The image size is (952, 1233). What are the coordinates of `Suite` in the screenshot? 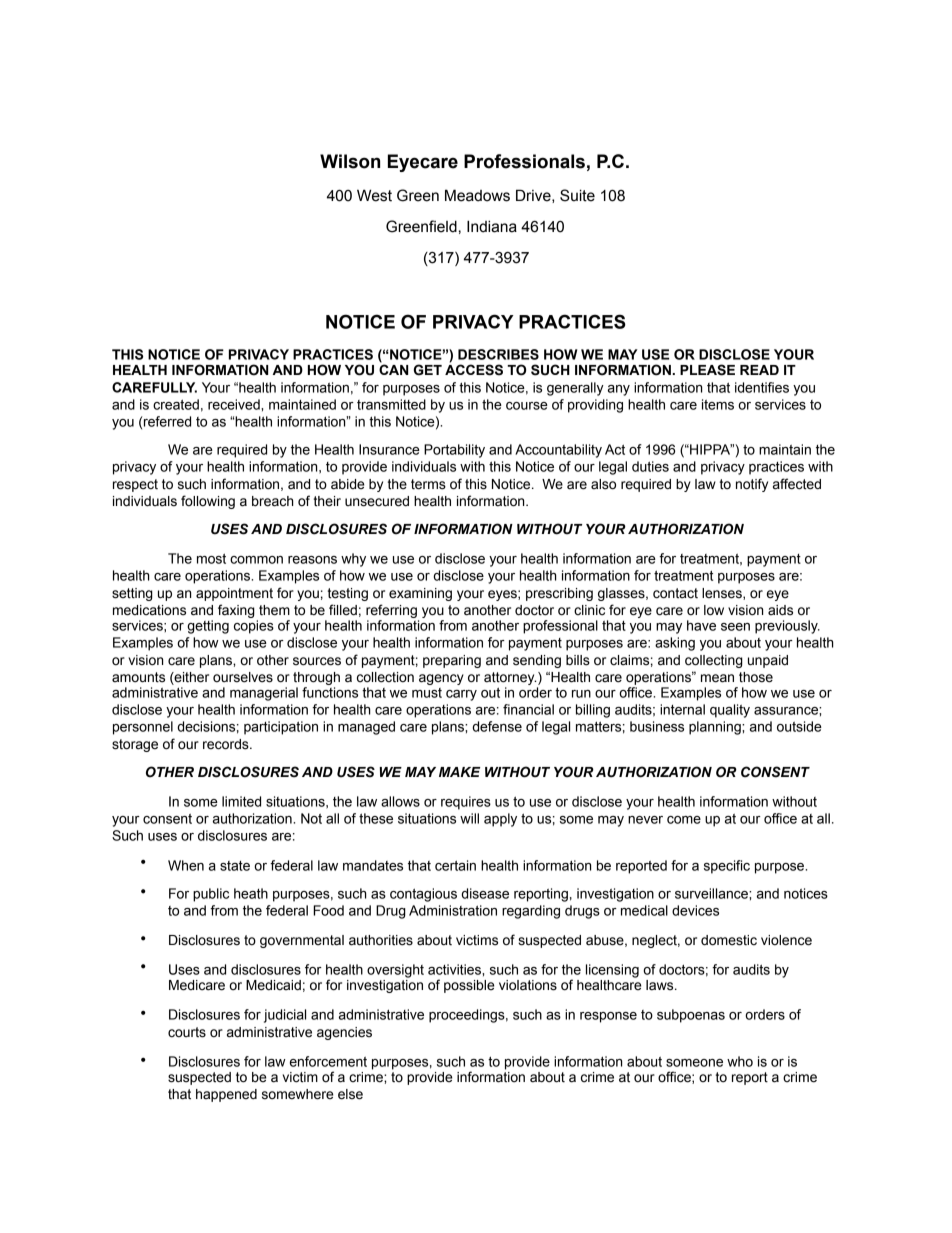 It's located at (577, 195).
